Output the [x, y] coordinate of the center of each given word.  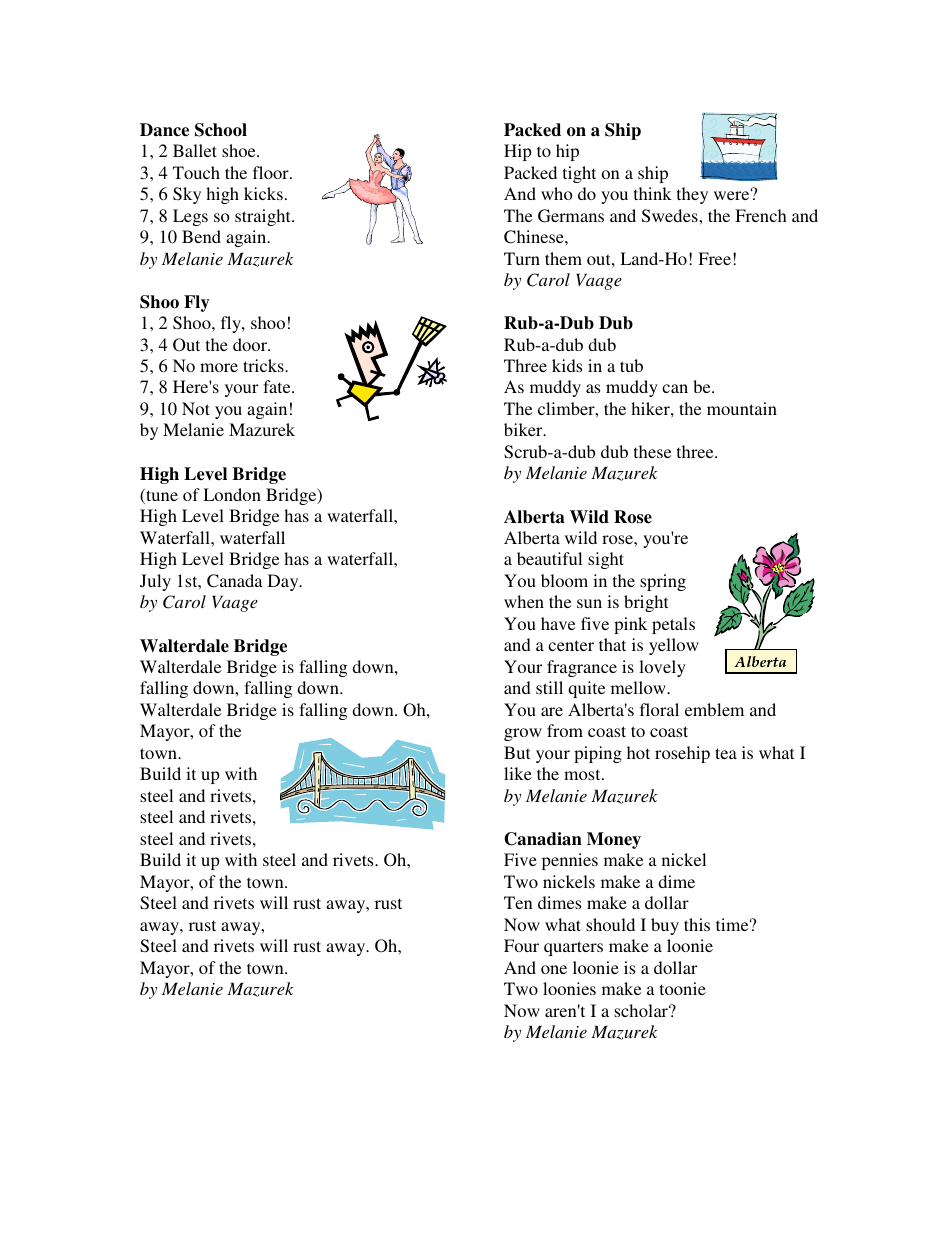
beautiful [549, 558]
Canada [235, 581]
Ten [518, 902]
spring [663, 582]
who [557, 193]
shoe [240, 150]
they [692, 195]
